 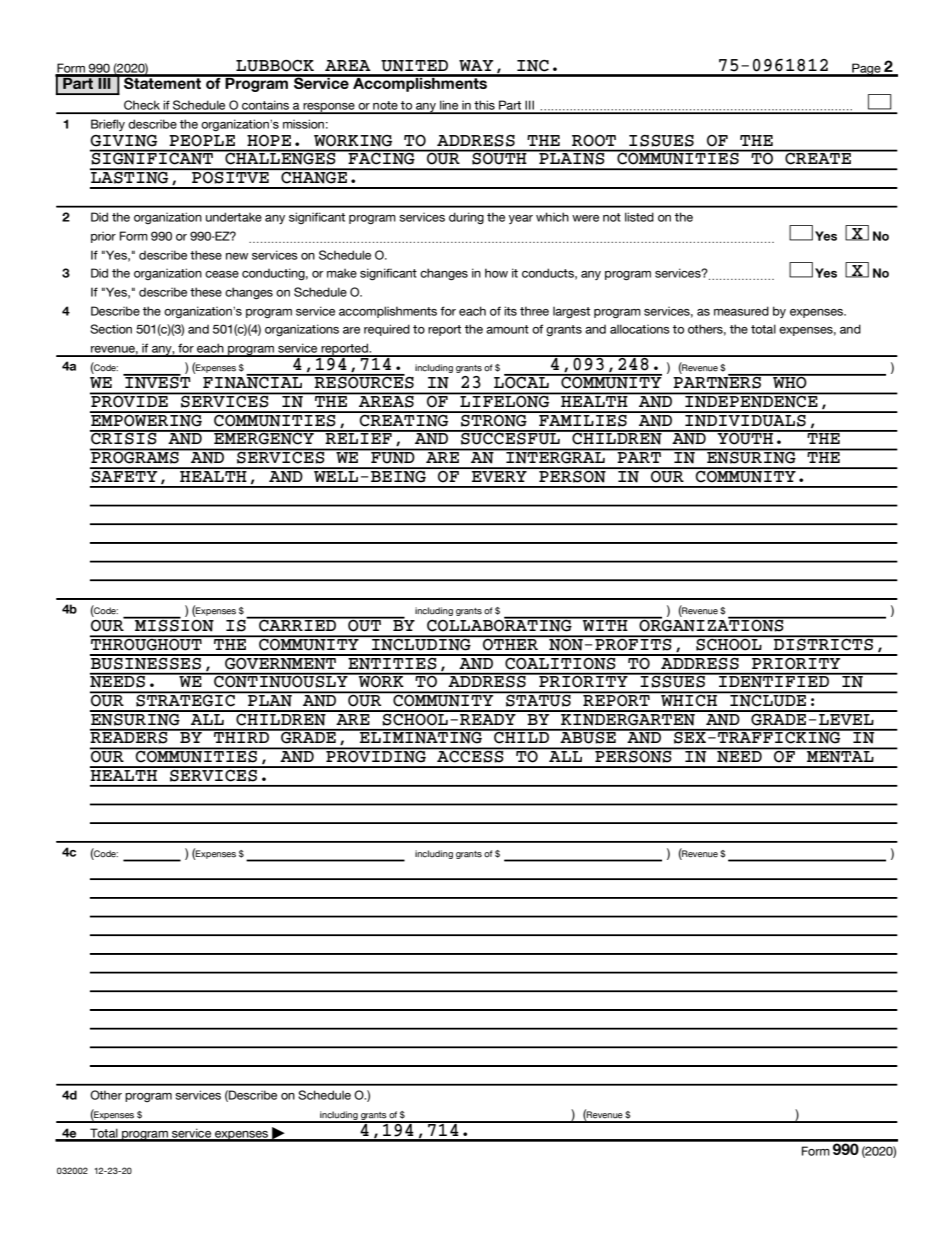 I want to click on CREATE, so click(x=818, y=157).
